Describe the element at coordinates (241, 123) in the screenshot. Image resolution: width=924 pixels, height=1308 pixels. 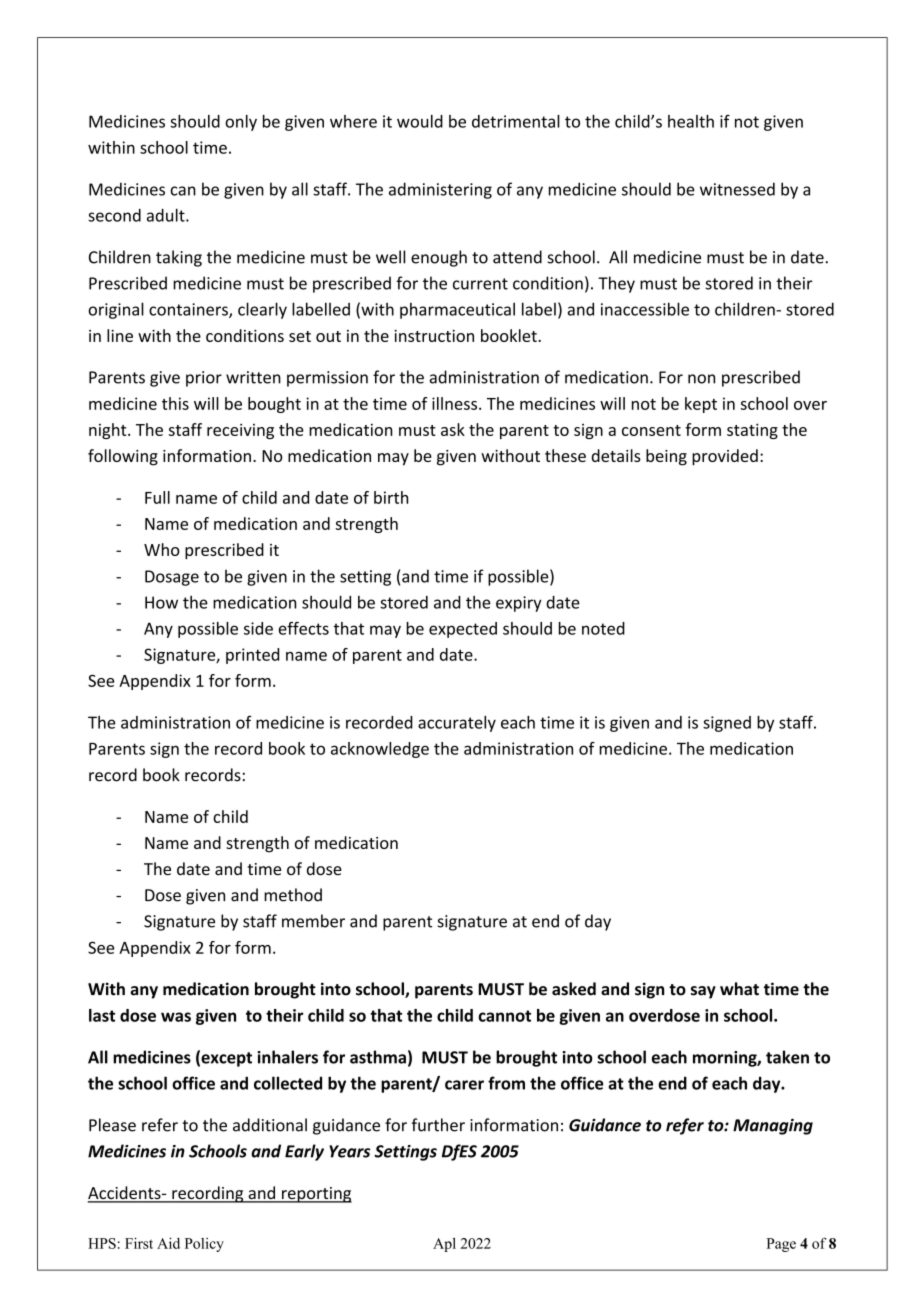
I see `only` at that location.
